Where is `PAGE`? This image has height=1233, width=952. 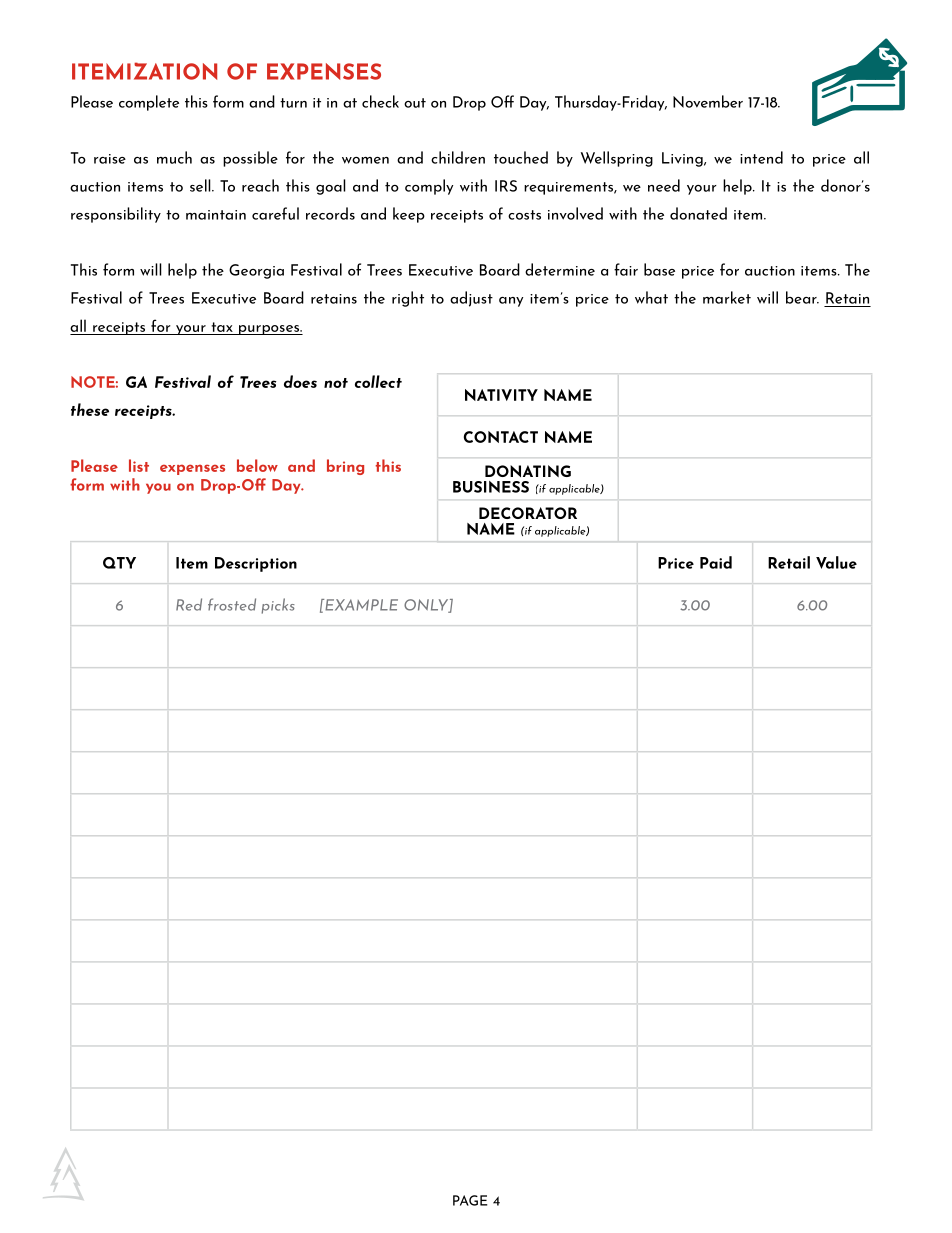
PAGE is located at coordinates (470, 1200).
